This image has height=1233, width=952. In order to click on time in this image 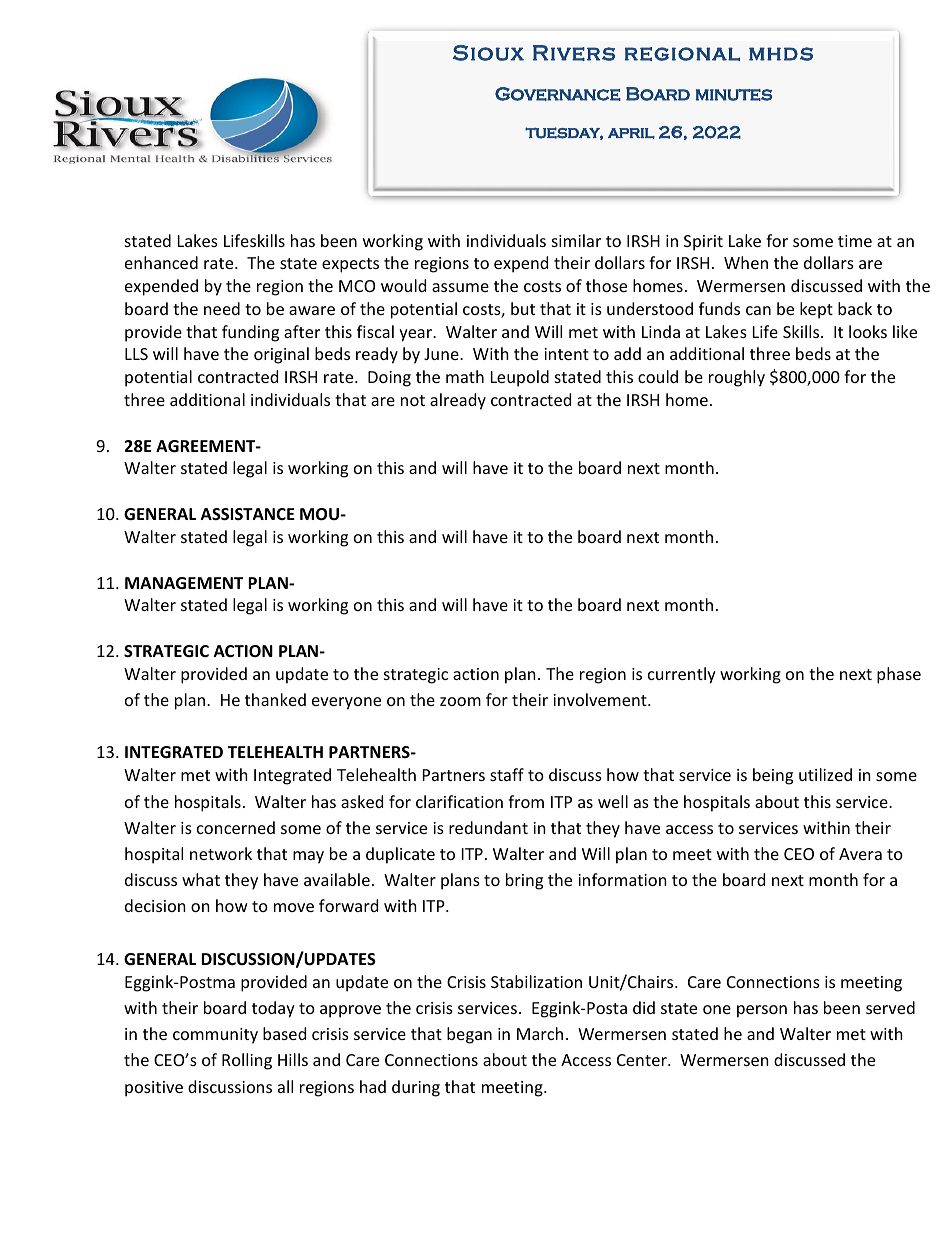, I will do `click(855, 241)`.
